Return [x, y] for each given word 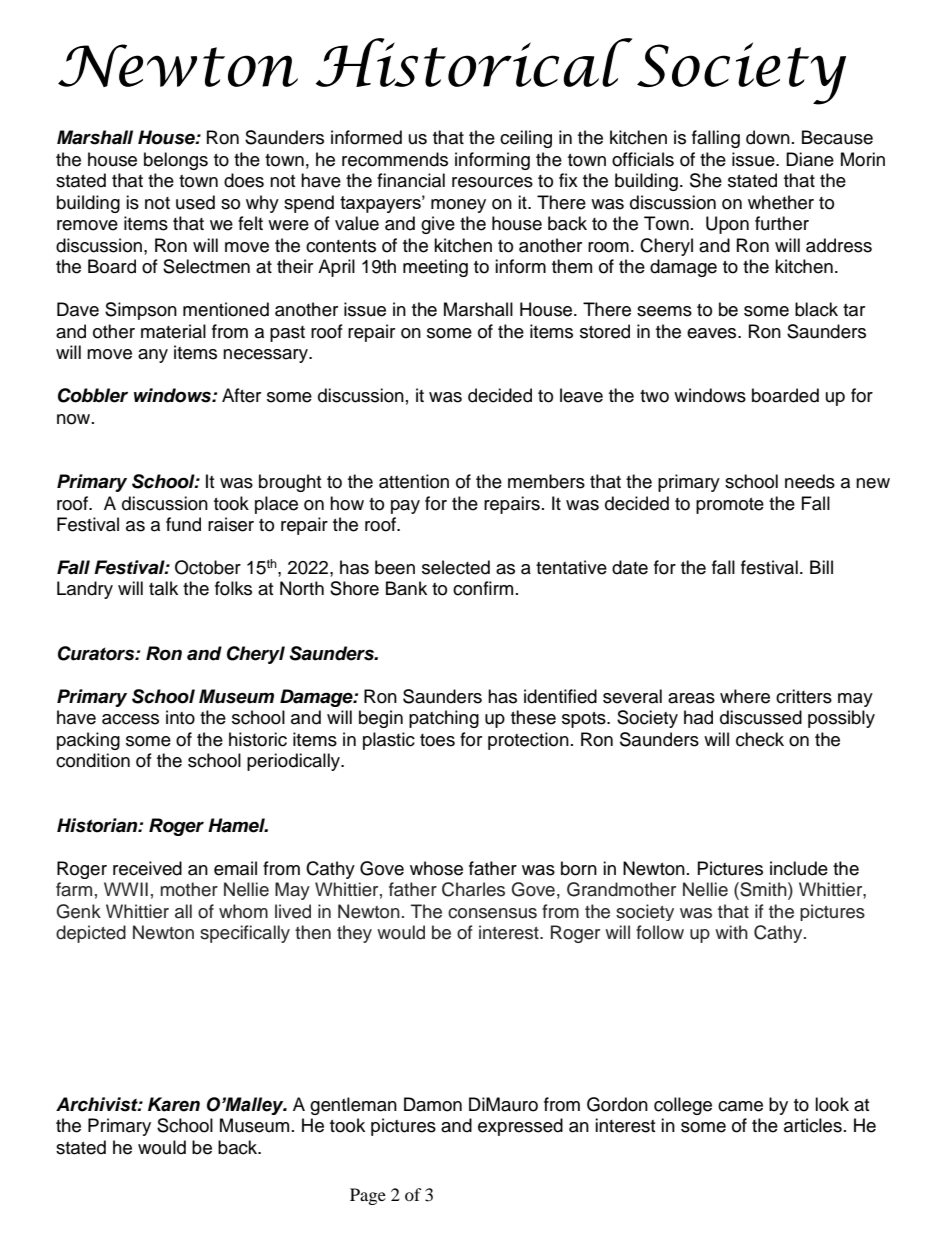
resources [492, 182]
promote [730, 506]
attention [414, 481]
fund [183, 524]
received [147, 868]
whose [436, 868]
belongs [176, 161]
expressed [520, 1127]
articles [813, 1125]
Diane [810, 159]
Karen [174, 1104]
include [799, 868]
